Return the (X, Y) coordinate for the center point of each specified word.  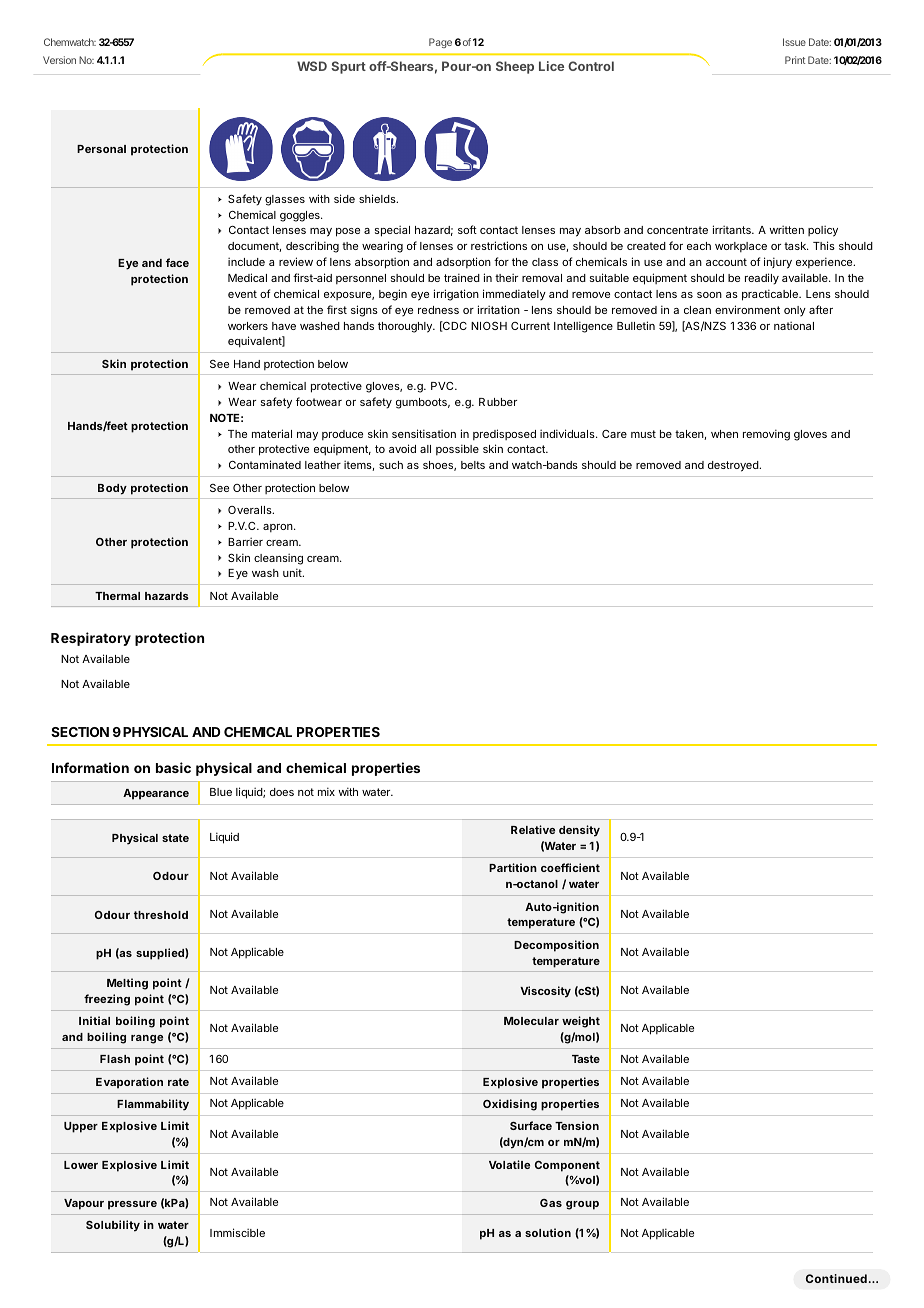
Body (112, 489)
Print (795, 60)
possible (457, 449)
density (579, 831)
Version (59, 60)
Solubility (113, 1226)
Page (440, 43)
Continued (836, 1278)
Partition (513, 867)
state (175, 838)
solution (548, 1232)
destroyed (734, 466)
